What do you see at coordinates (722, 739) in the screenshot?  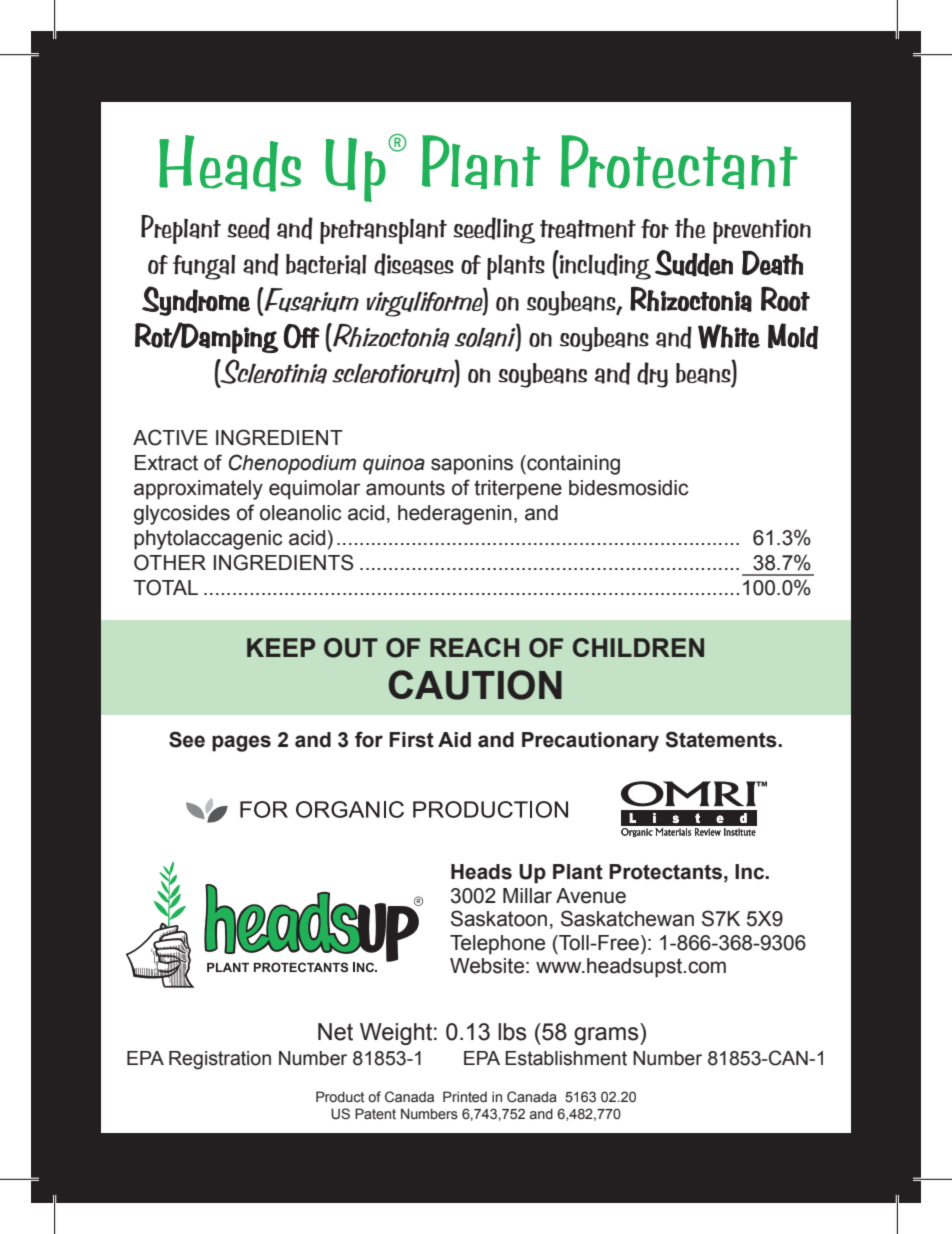 I see `Statements` at bounding box center [722, 739].
